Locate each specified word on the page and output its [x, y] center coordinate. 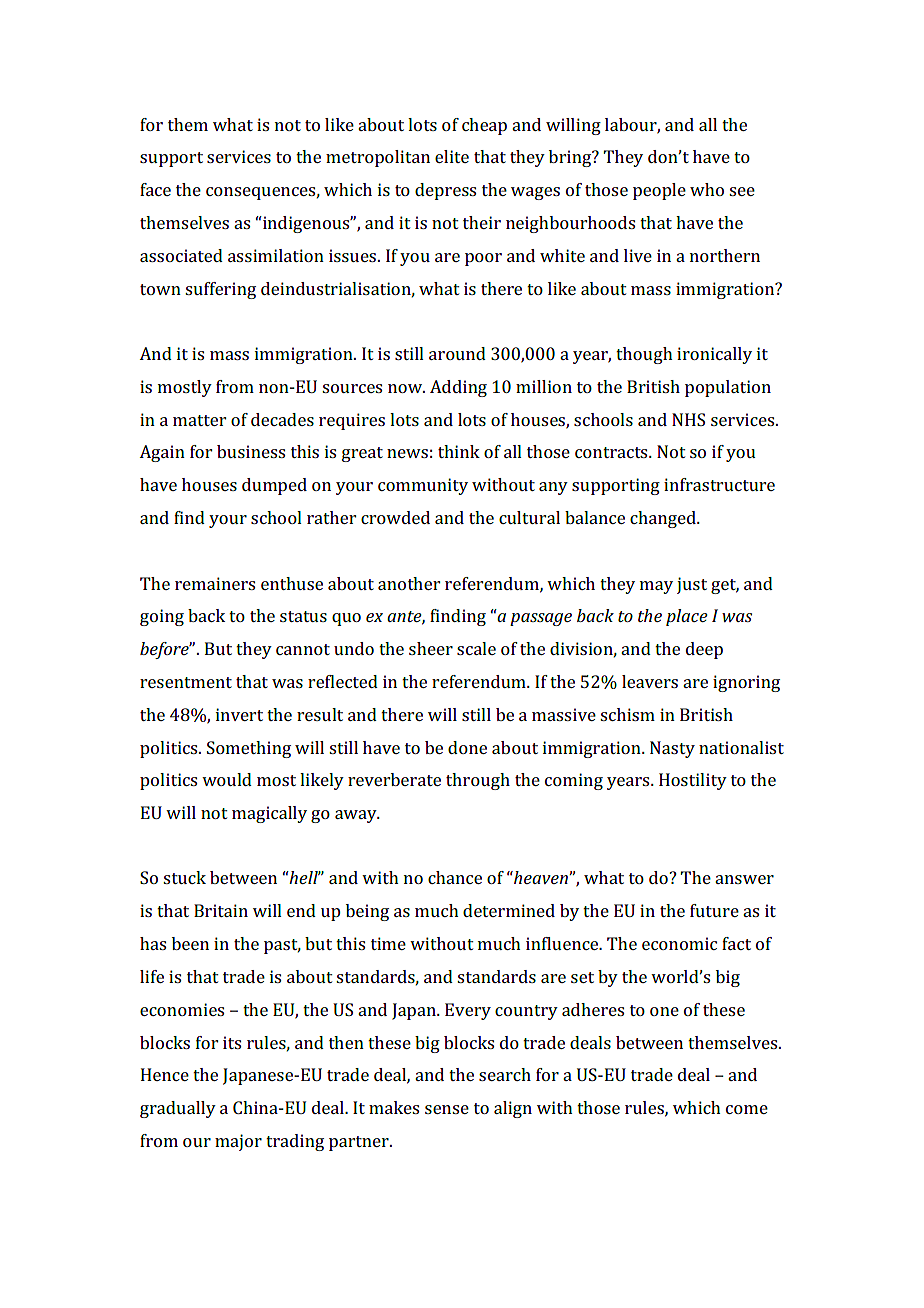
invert [239, 714]
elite [452, 156]
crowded [395, 517]
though [644, 355]
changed [664, 519]
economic [679, 943]
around [457, 353]
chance [455, 877]
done [467, 747]
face [155, 189]
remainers [215, 583]
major [238, 1142]
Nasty [672, 749]
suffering [220, 290]
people [659, 191]
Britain [221, 910]
